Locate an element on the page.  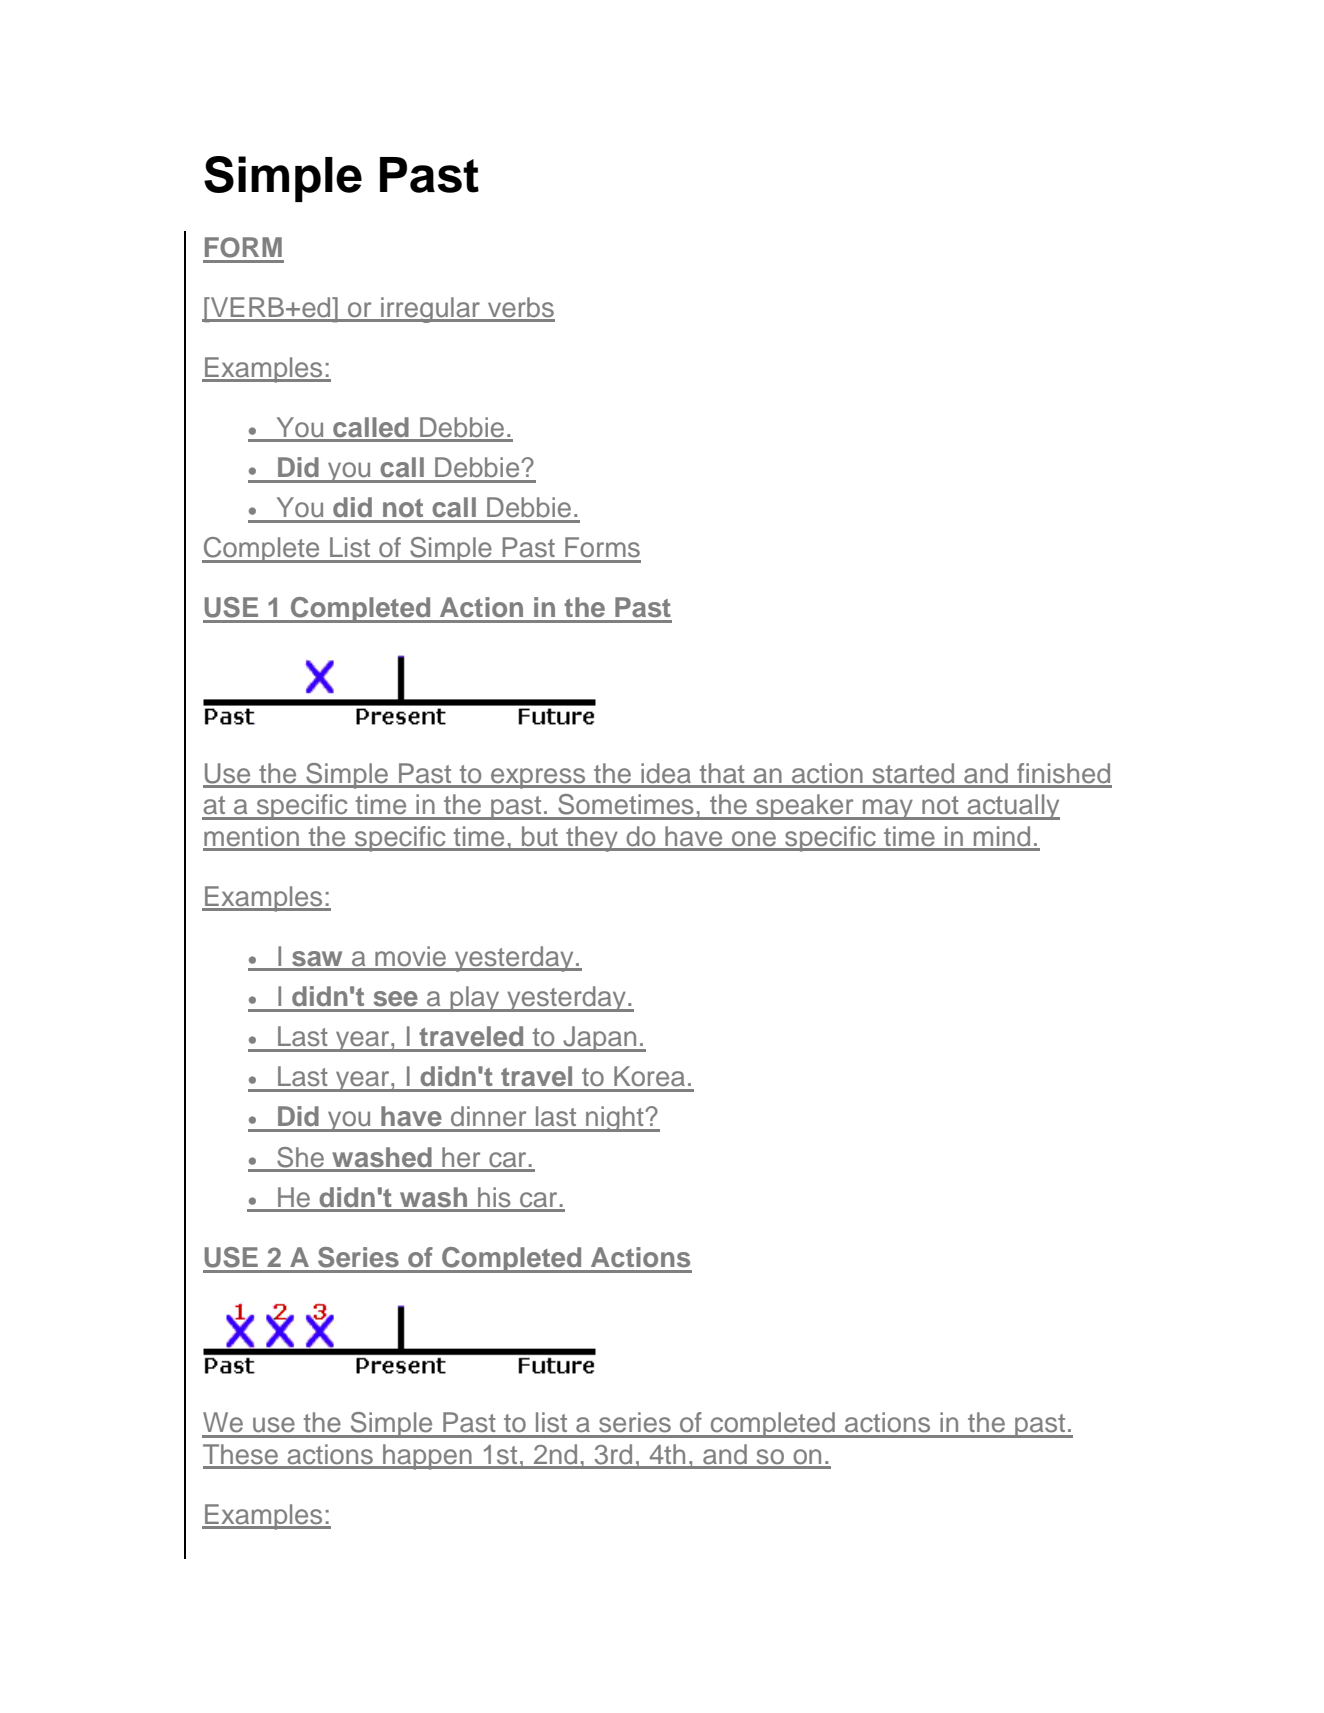
night is located at coordinates (615, 1119).
